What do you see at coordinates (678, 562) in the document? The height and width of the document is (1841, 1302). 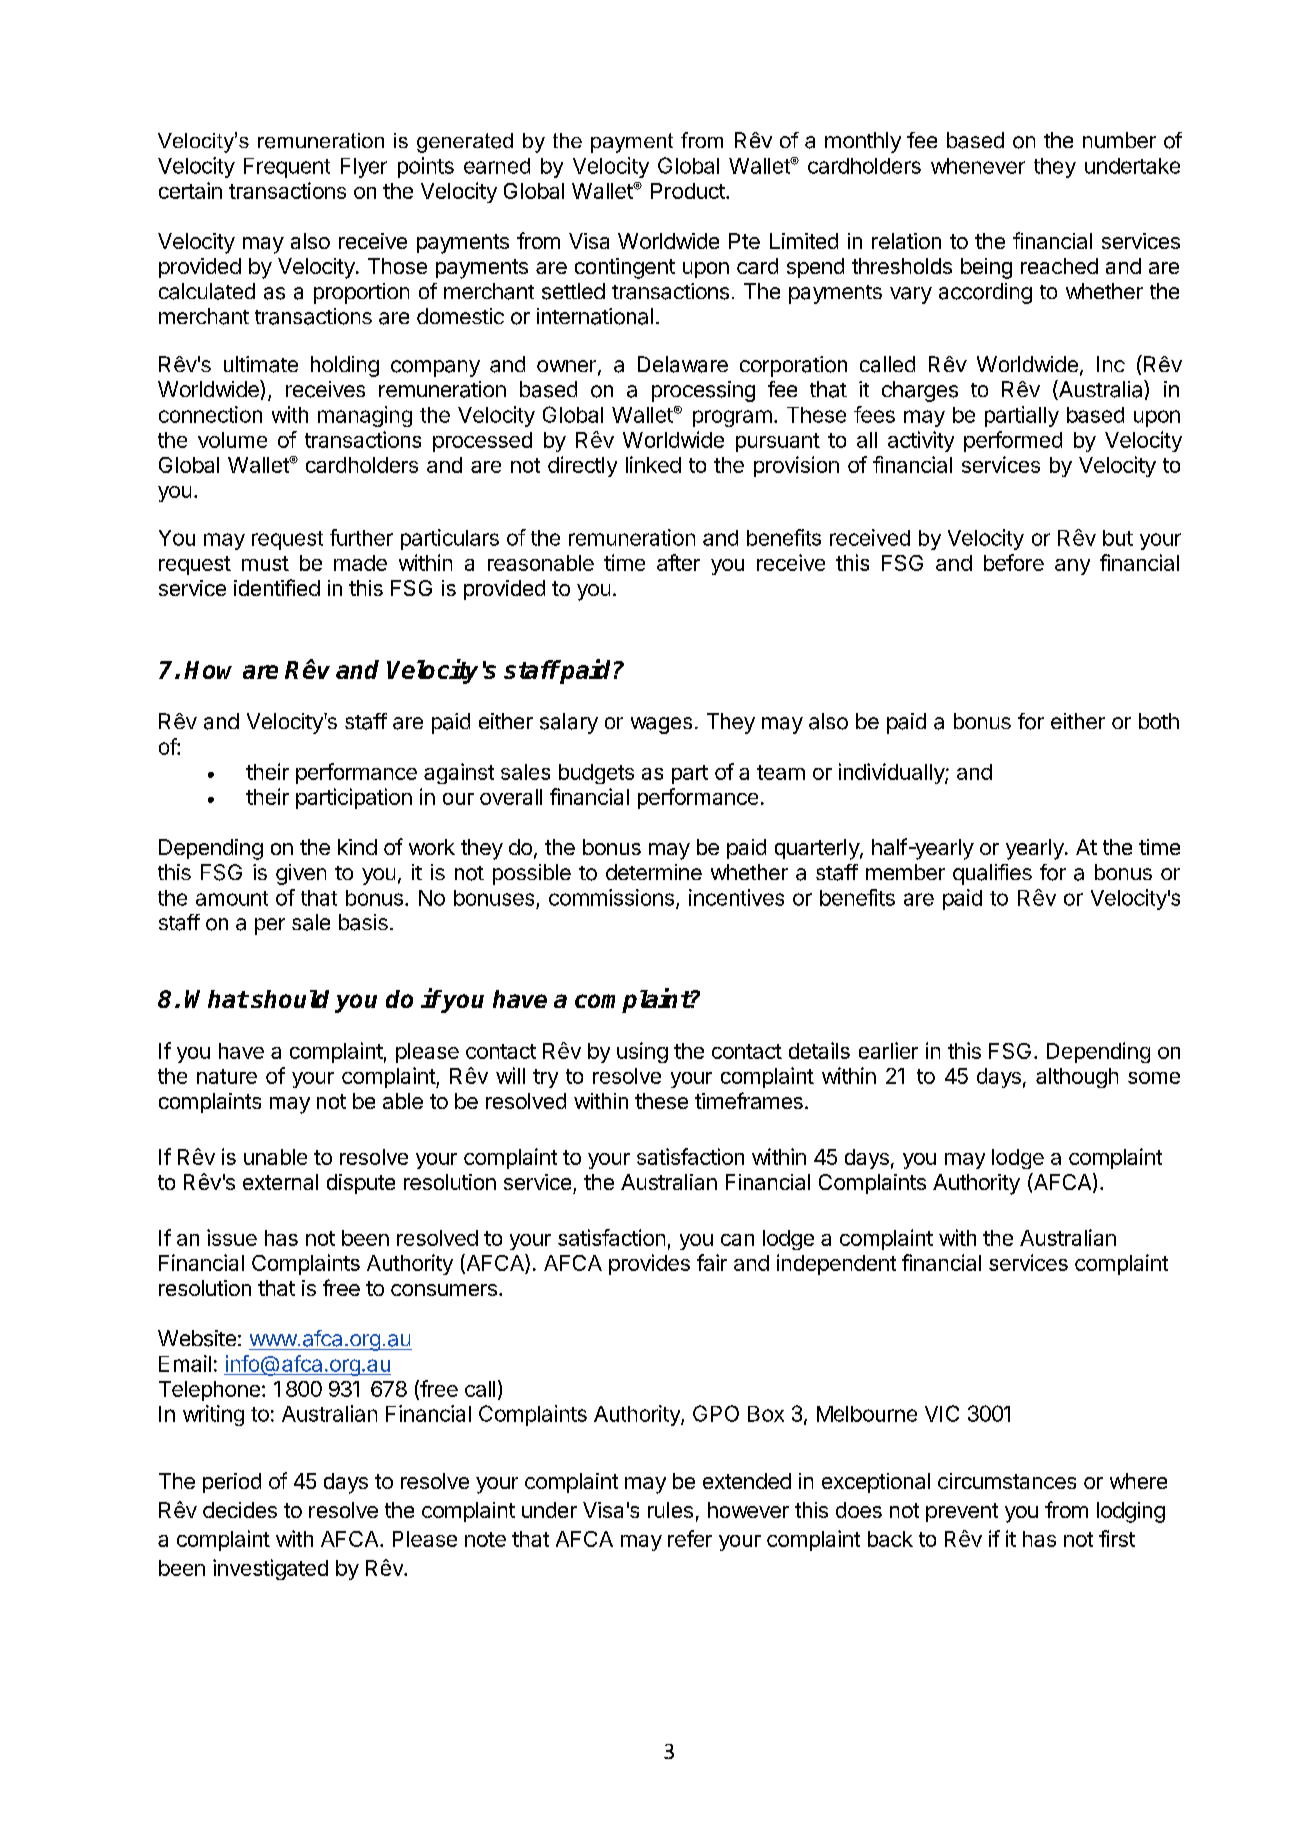 I see `after` at bounding box center [678, 562].
